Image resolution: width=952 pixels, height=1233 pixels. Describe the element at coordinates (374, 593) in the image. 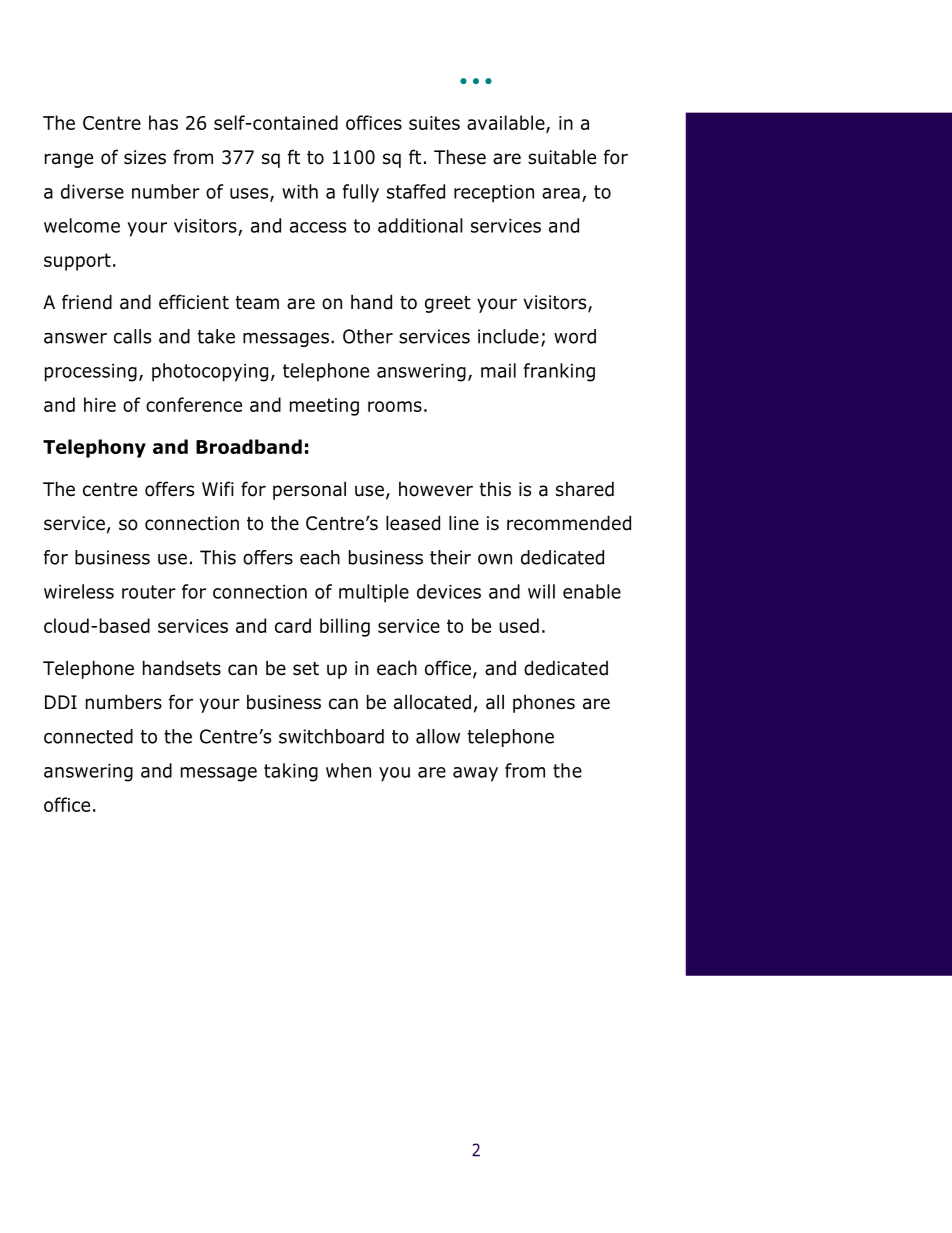

I see `multiple` at that location.
